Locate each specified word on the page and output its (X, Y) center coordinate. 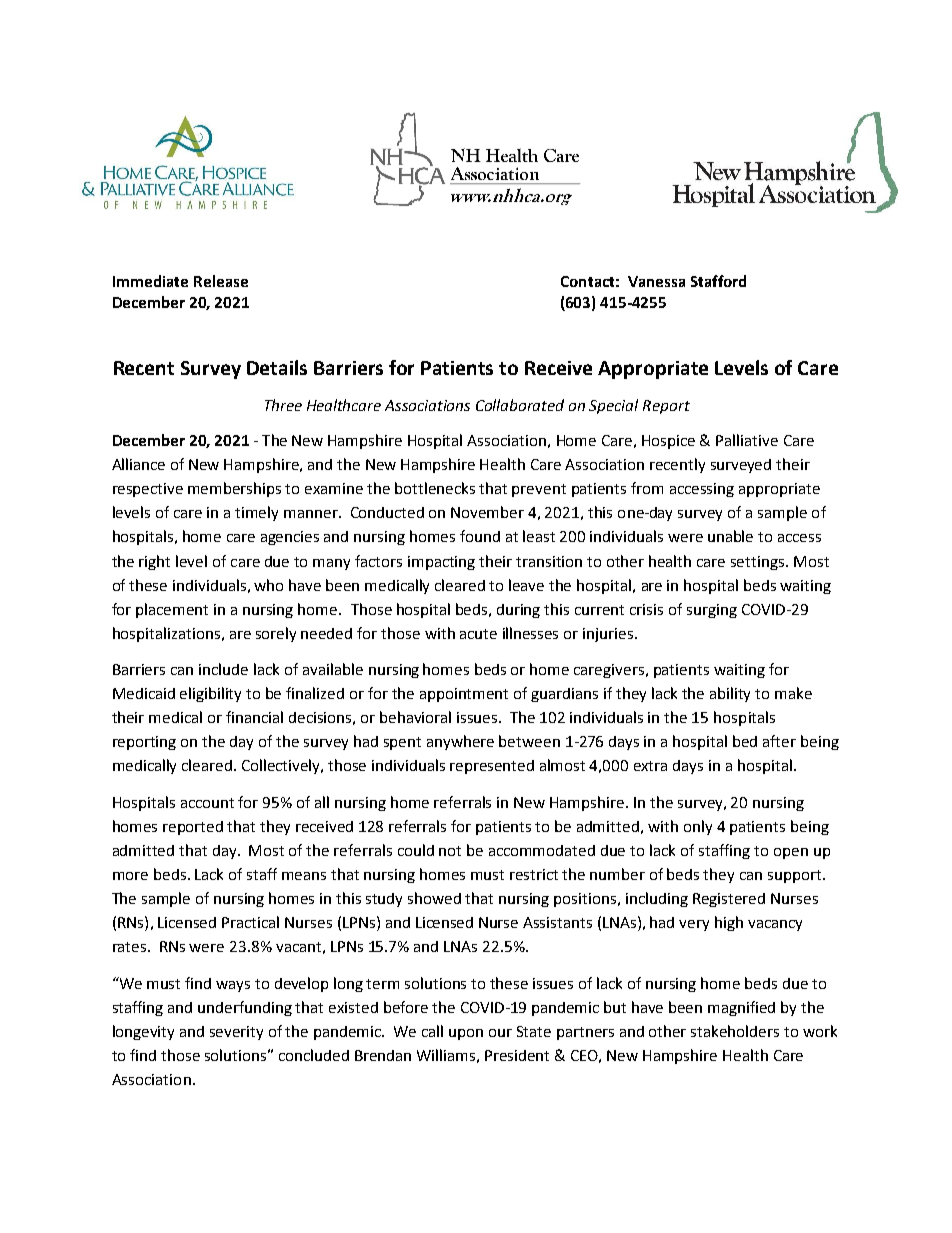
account (207, 803)
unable (730, 536)
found (480, 536)
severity (236, 1033)
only (698, 827)
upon (466, 1034)
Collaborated (520, 405)
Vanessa (656, 281)
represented (492, 767)
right (154, 562)
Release (221, 281)
